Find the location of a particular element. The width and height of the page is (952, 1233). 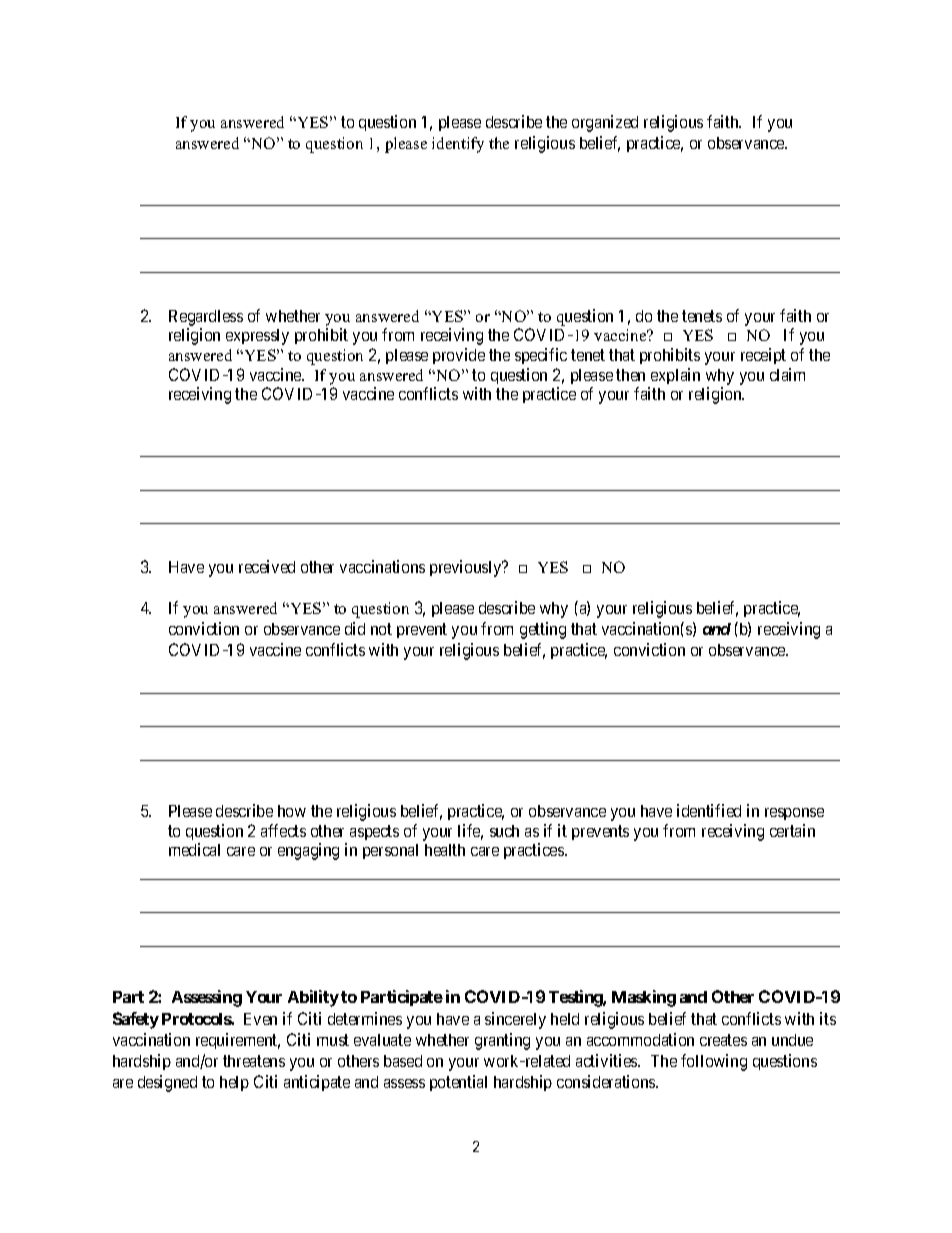

potential is located at coordinates (458, 1083).
